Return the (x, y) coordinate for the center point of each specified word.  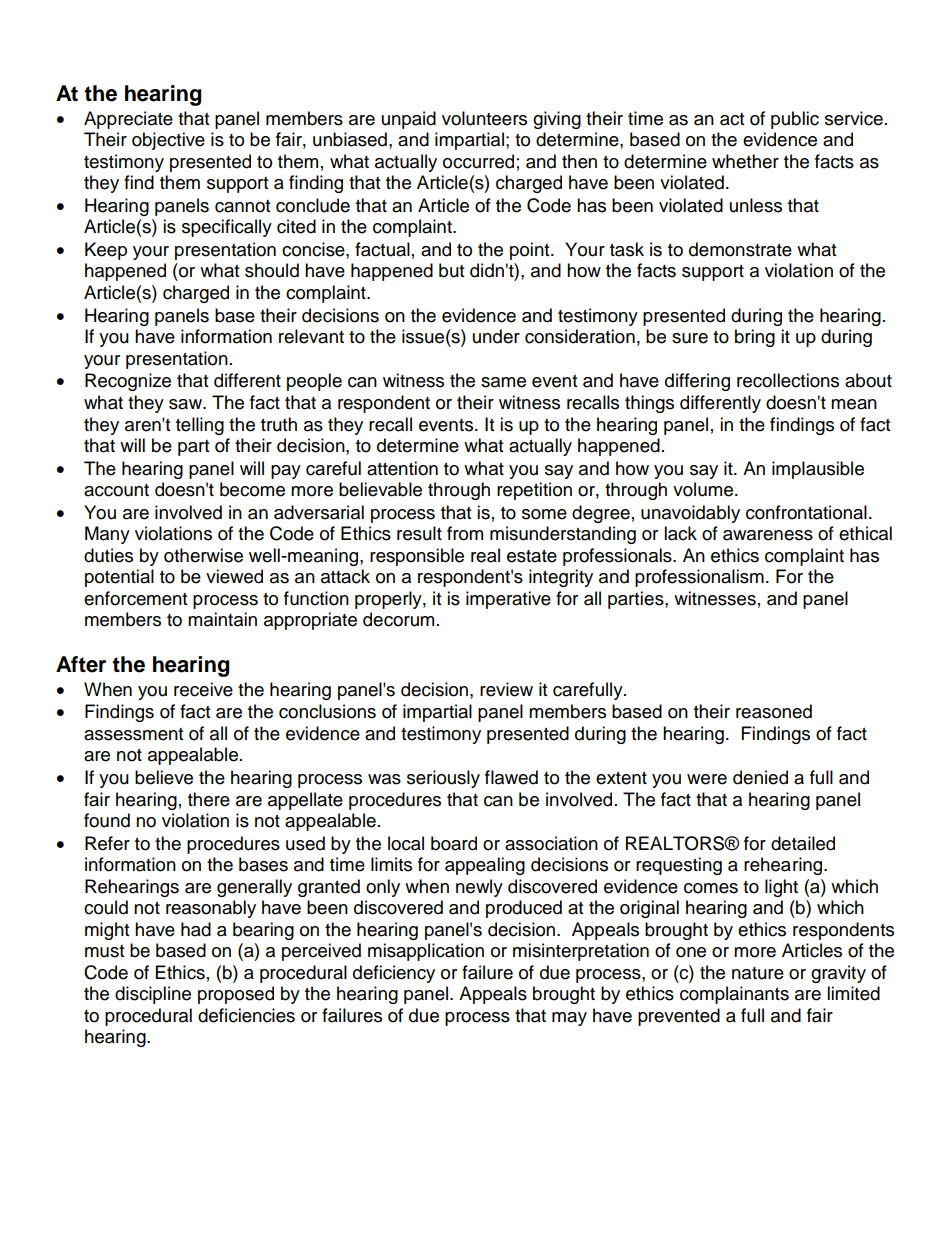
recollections (788, 380)
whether (745, 161)
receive (203, 689)
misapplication (426, 952)
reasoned (774, 711)
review (506, 689)
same (503, 382)
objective (168, 141)
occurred (478, 161)
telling (200, 426)
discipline (153, 995)
